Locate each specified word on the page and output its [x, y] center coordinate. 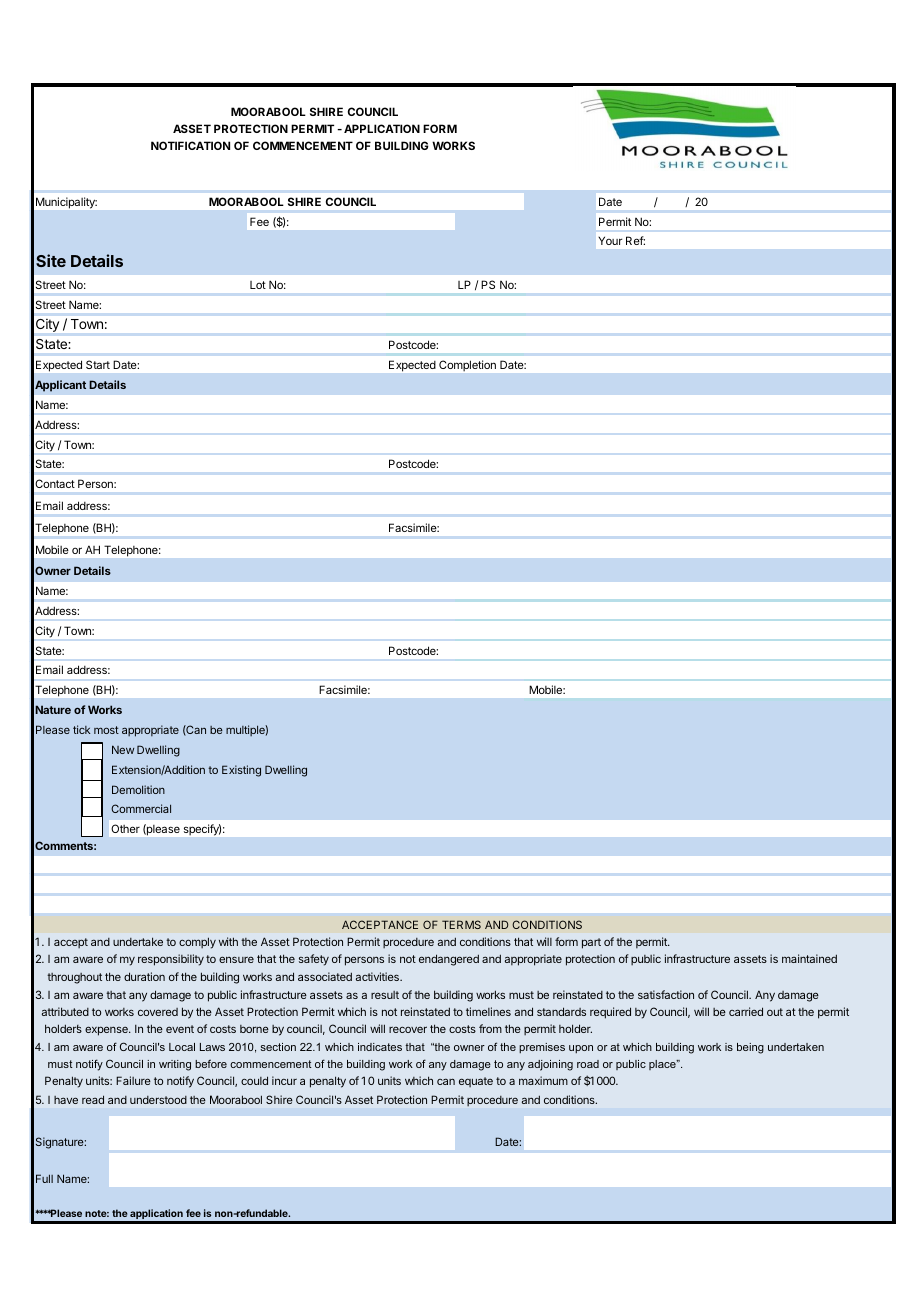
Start [98, 364]
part [591, 943]
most [106, 730]
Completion [467, 365]
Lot [258, 285]
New [123, 749]
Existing [241, 771]
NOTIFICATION [190, 145]
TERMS [461, 924]
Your [610, 240]
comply [197, 943]
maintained [809, 958]
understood [158, 1100]
